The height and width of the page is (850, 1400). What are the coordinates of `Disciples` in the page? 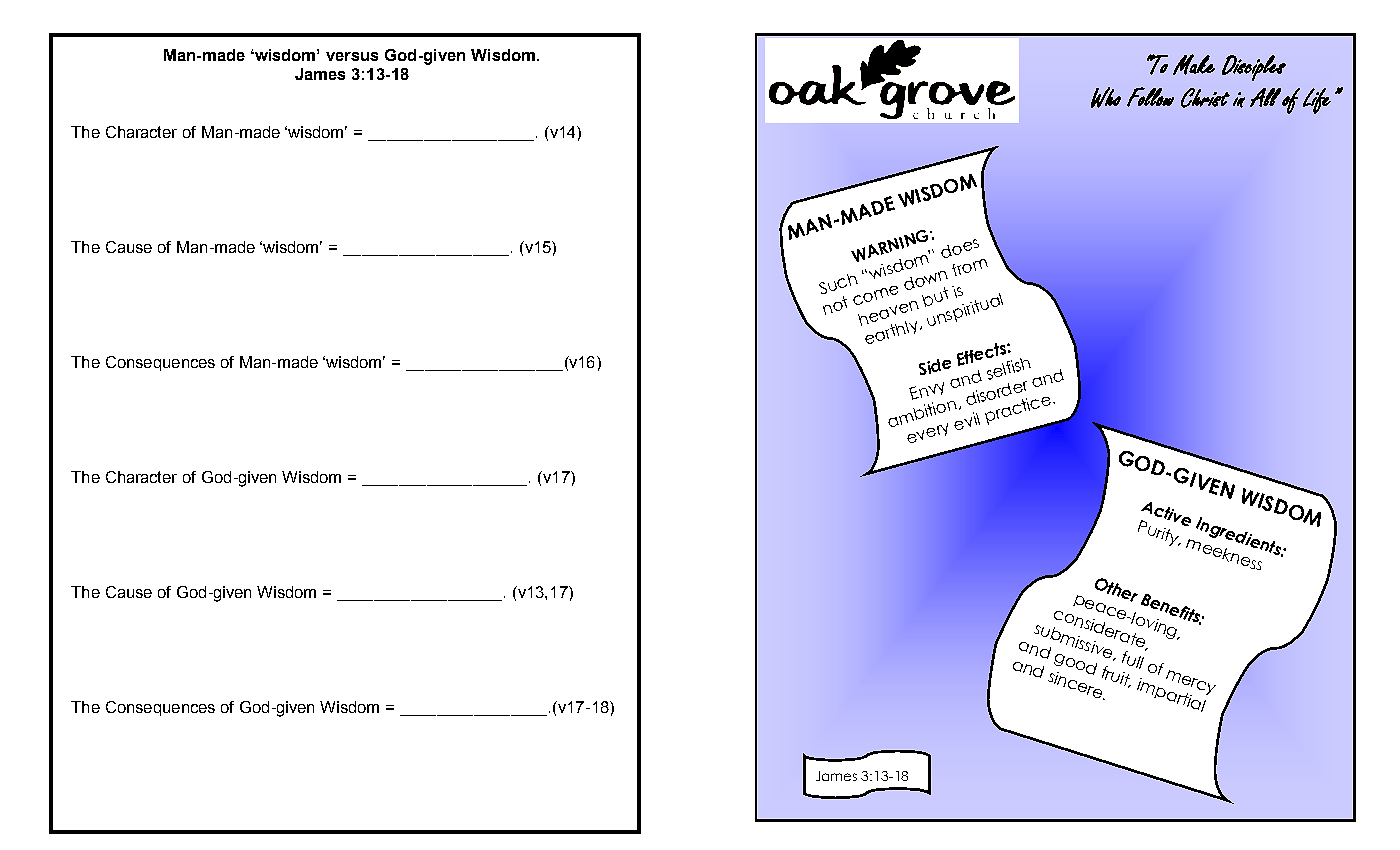 It's located at (1254, 68).
